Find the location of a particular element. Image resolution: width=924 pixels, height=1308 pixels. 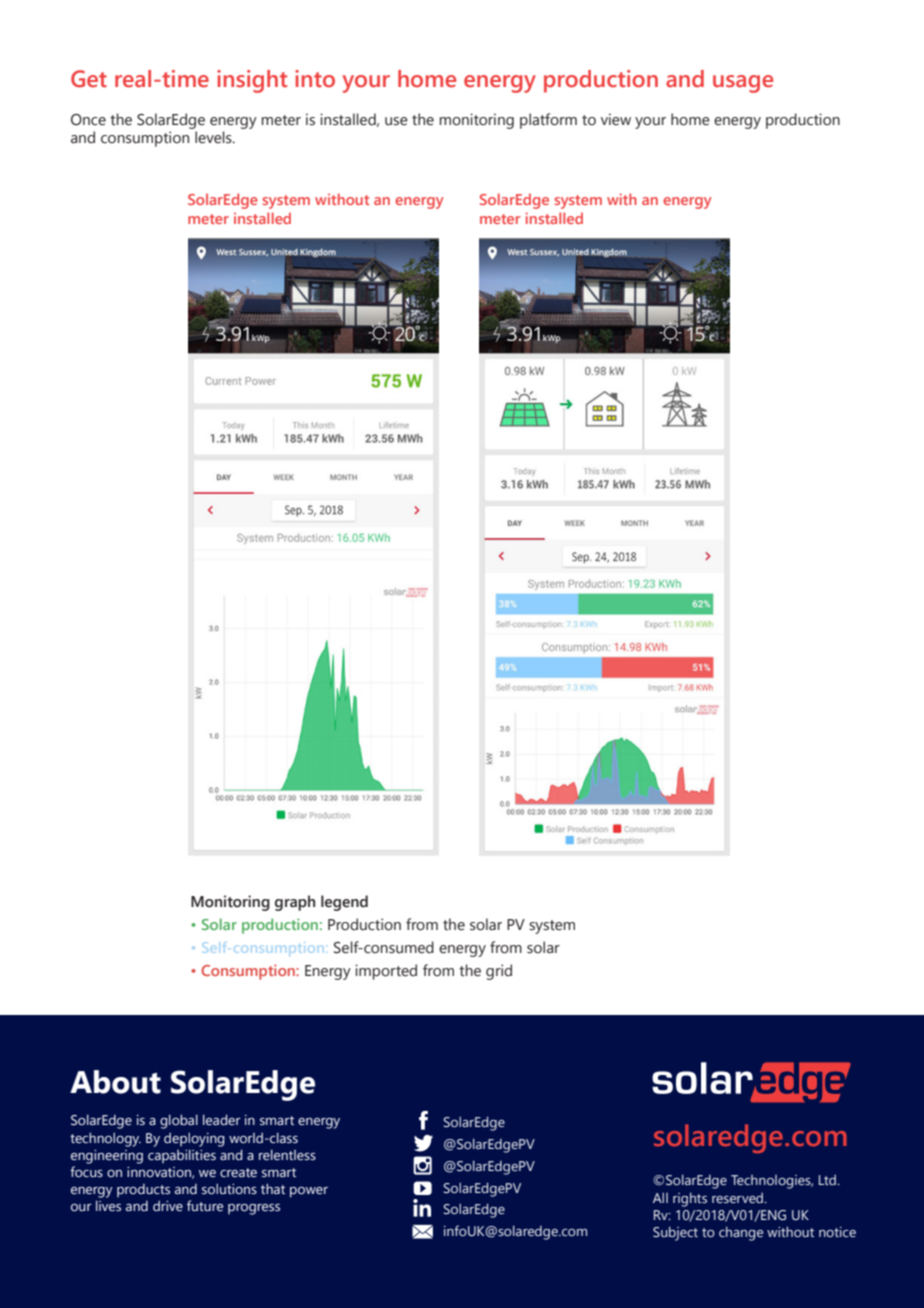

drive is located at coordinates (168, 1206).
